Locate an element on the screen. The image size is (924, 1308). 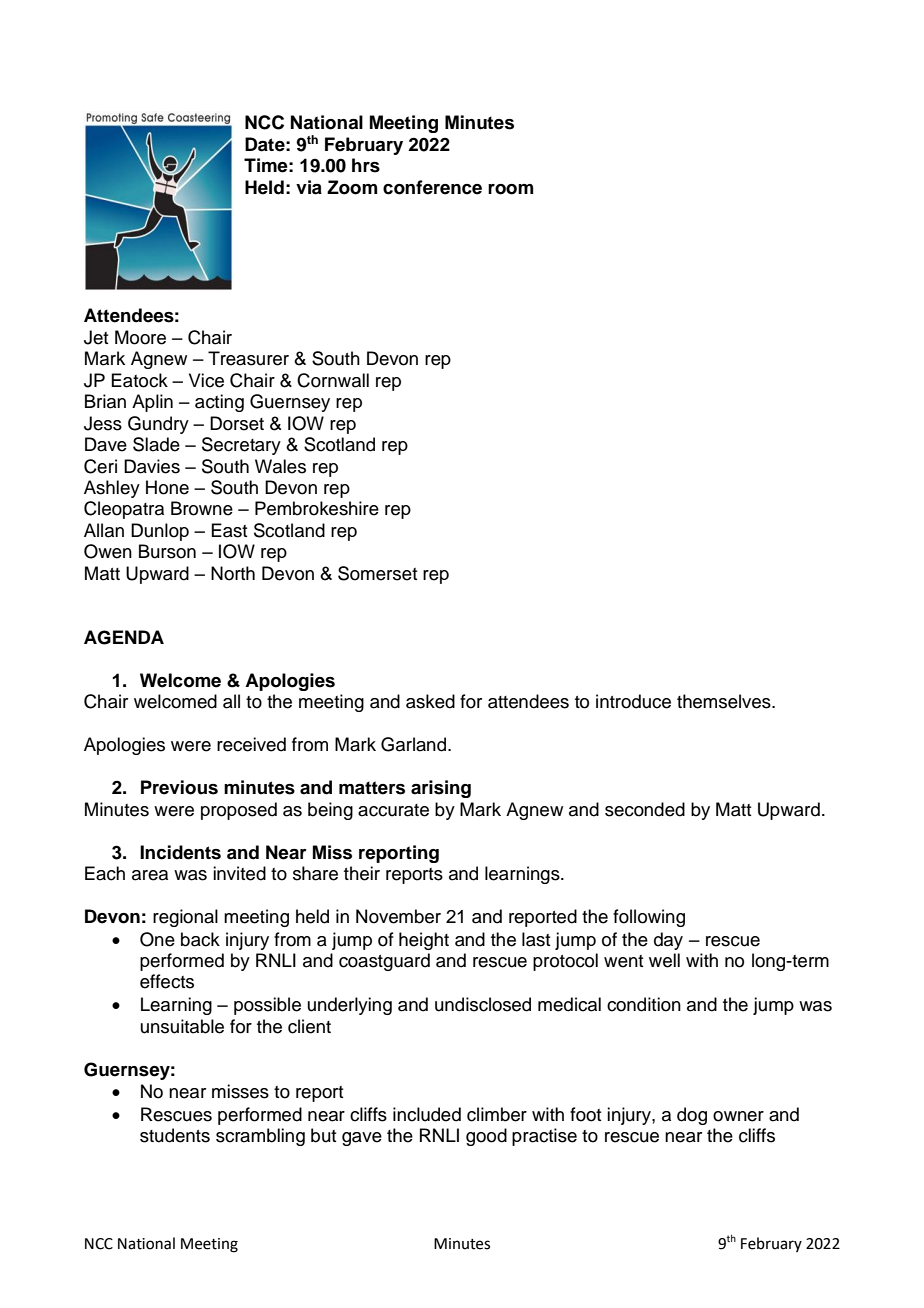
dog is located at coordinates (692, 1116).
